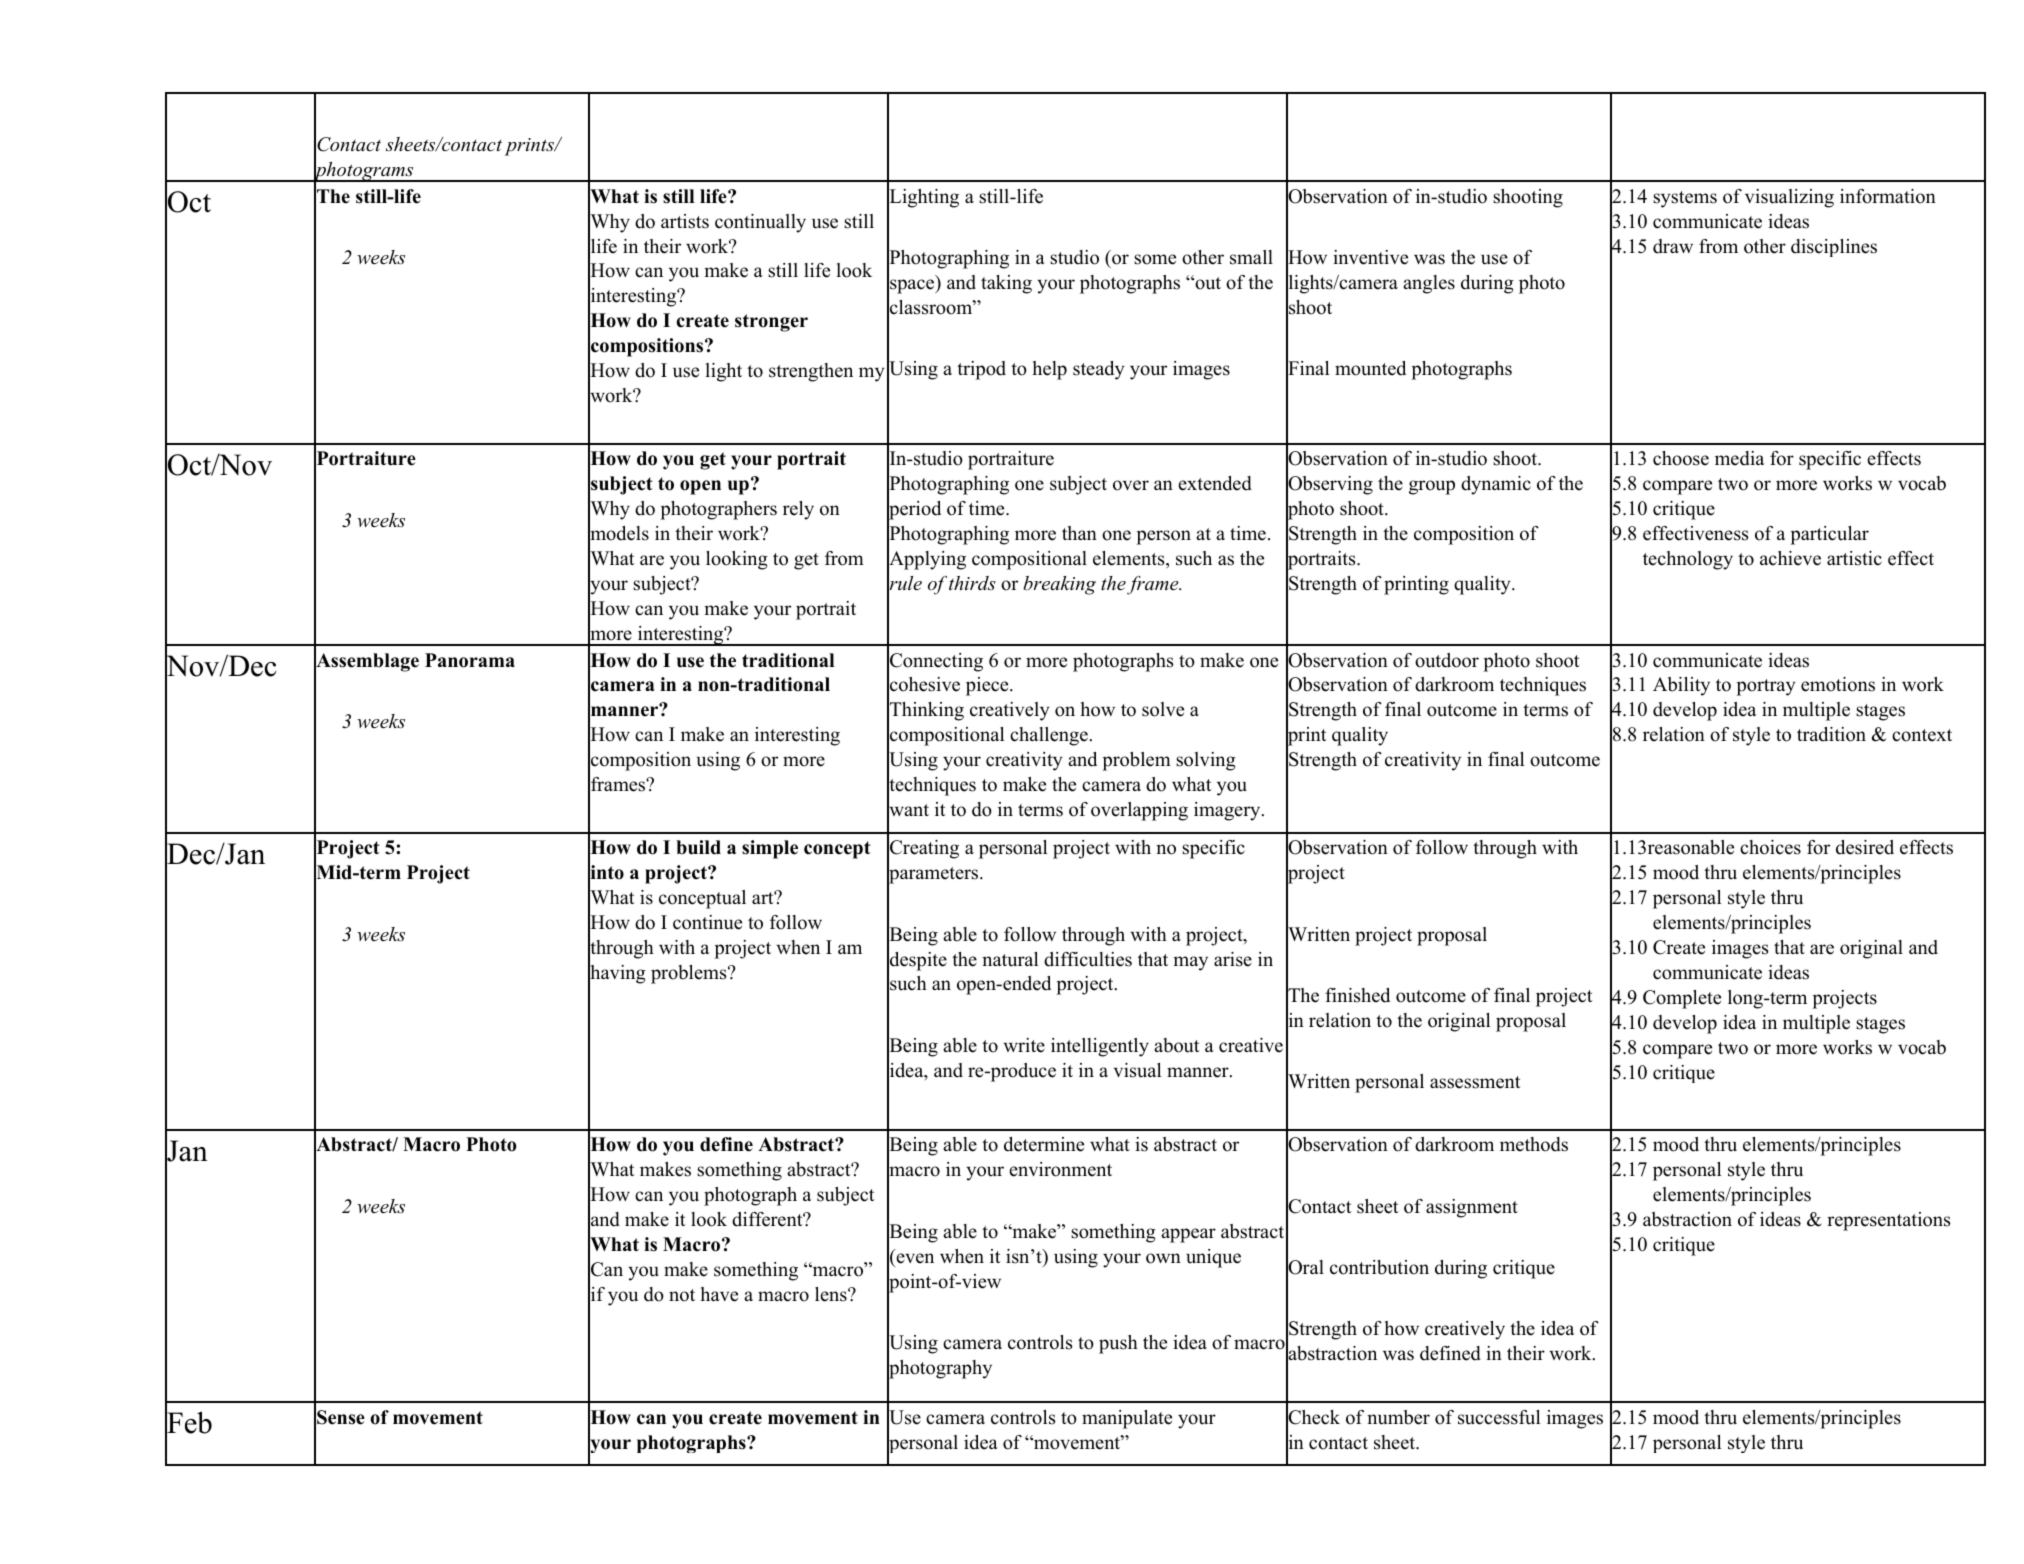  What do you see at coordinates (1251, 257) in the document?
I see `small` at bounding box center [1251, 257].
